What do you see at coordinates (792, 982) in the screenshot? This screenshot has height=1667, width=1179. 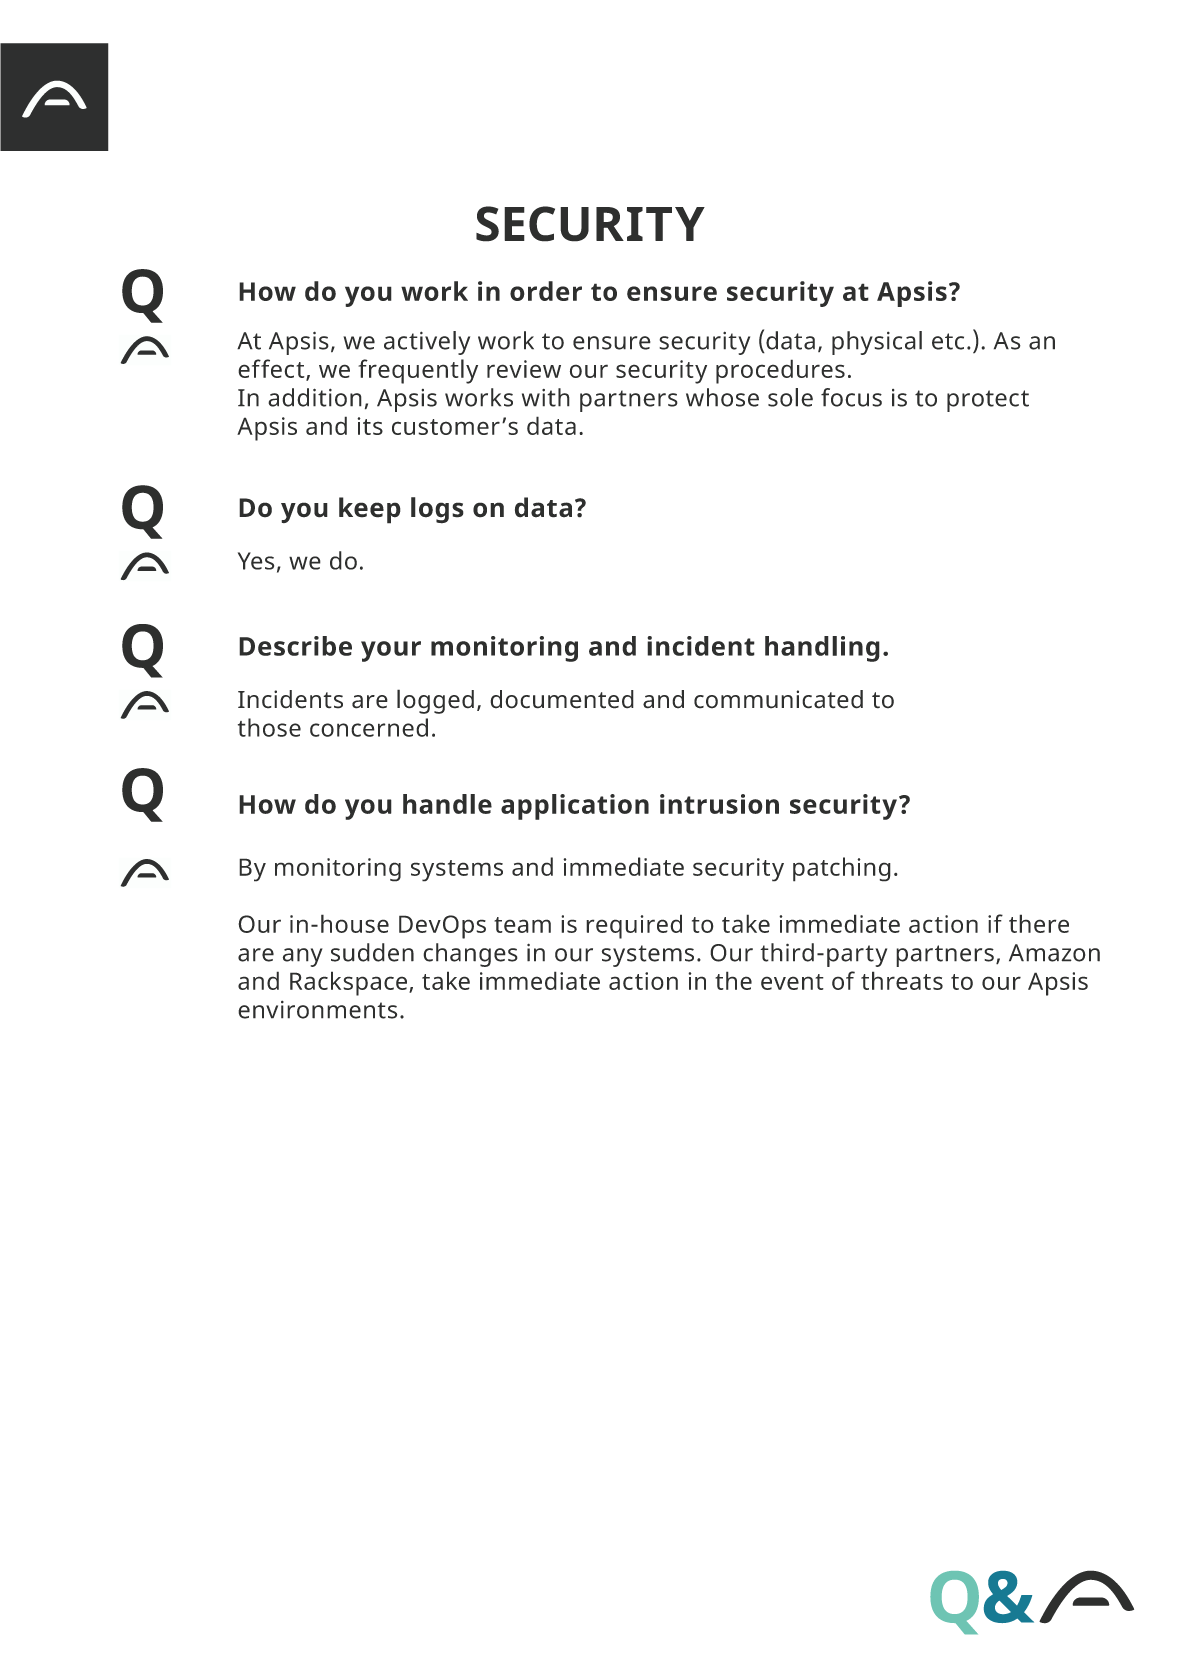 I see `event` at bounding box center [792, 982].
